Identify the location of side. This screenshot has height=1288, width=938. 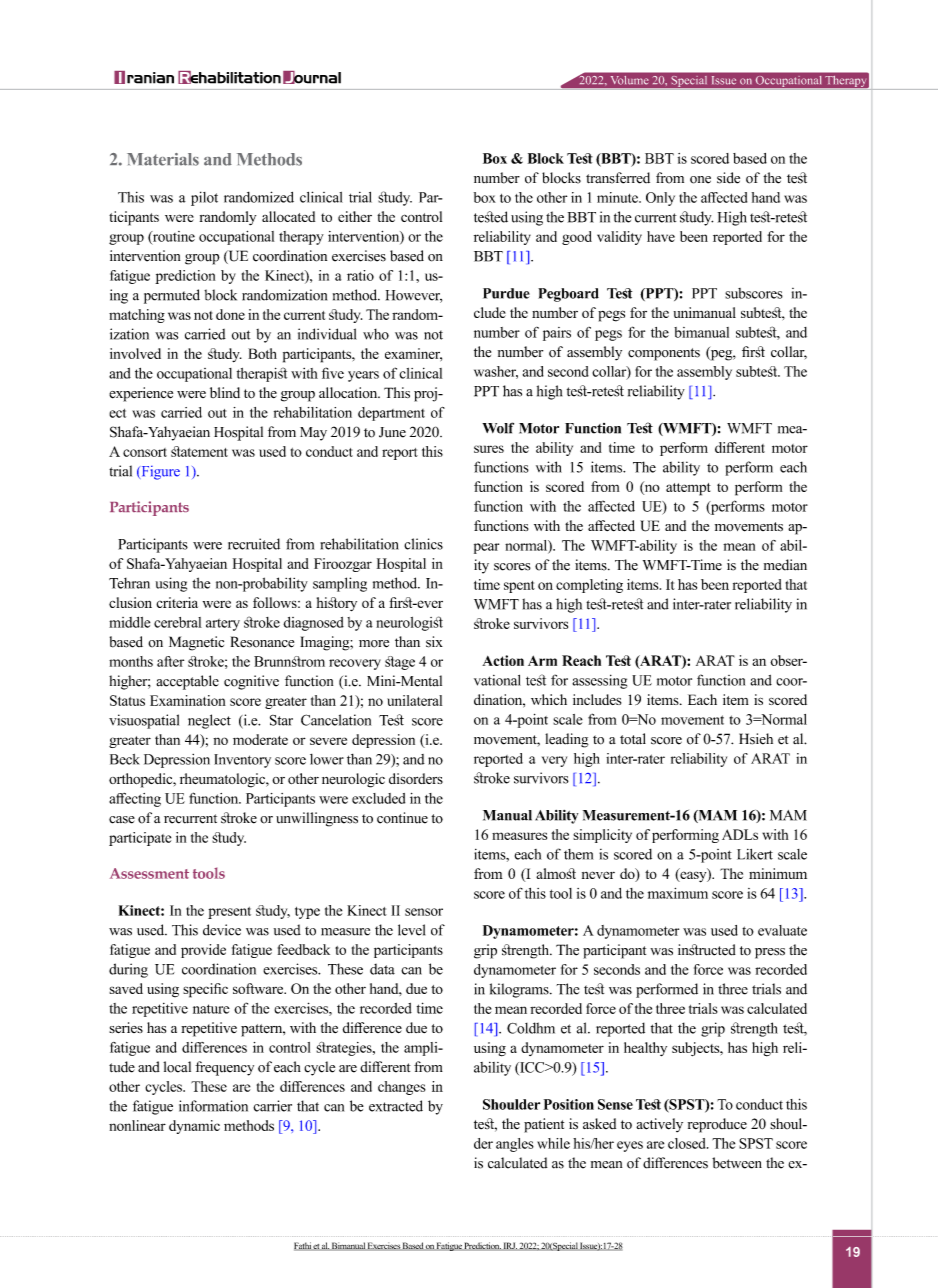
(728, 178).
